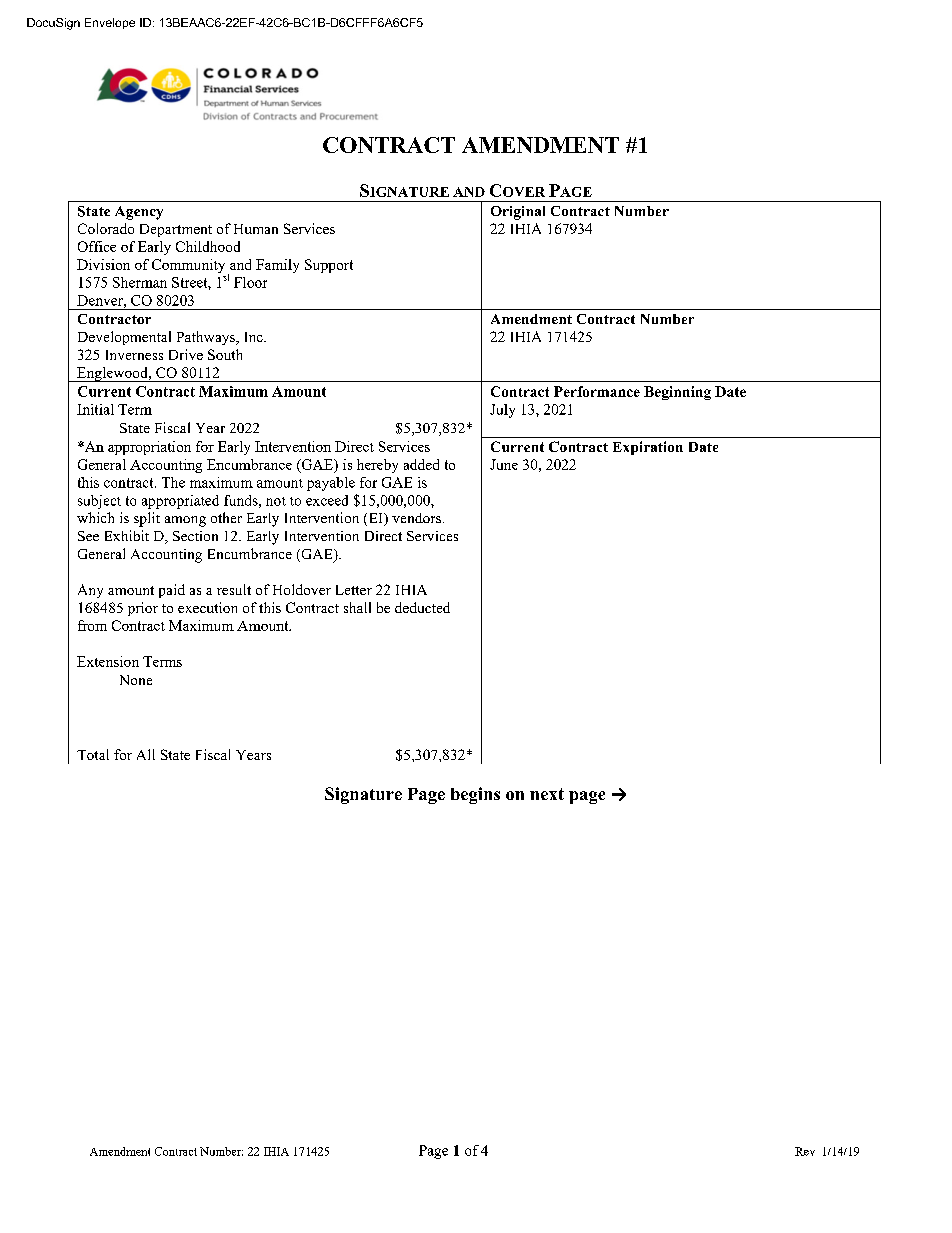 The image size is (952, 1233). I want to click on Community, so click(188, 266).
